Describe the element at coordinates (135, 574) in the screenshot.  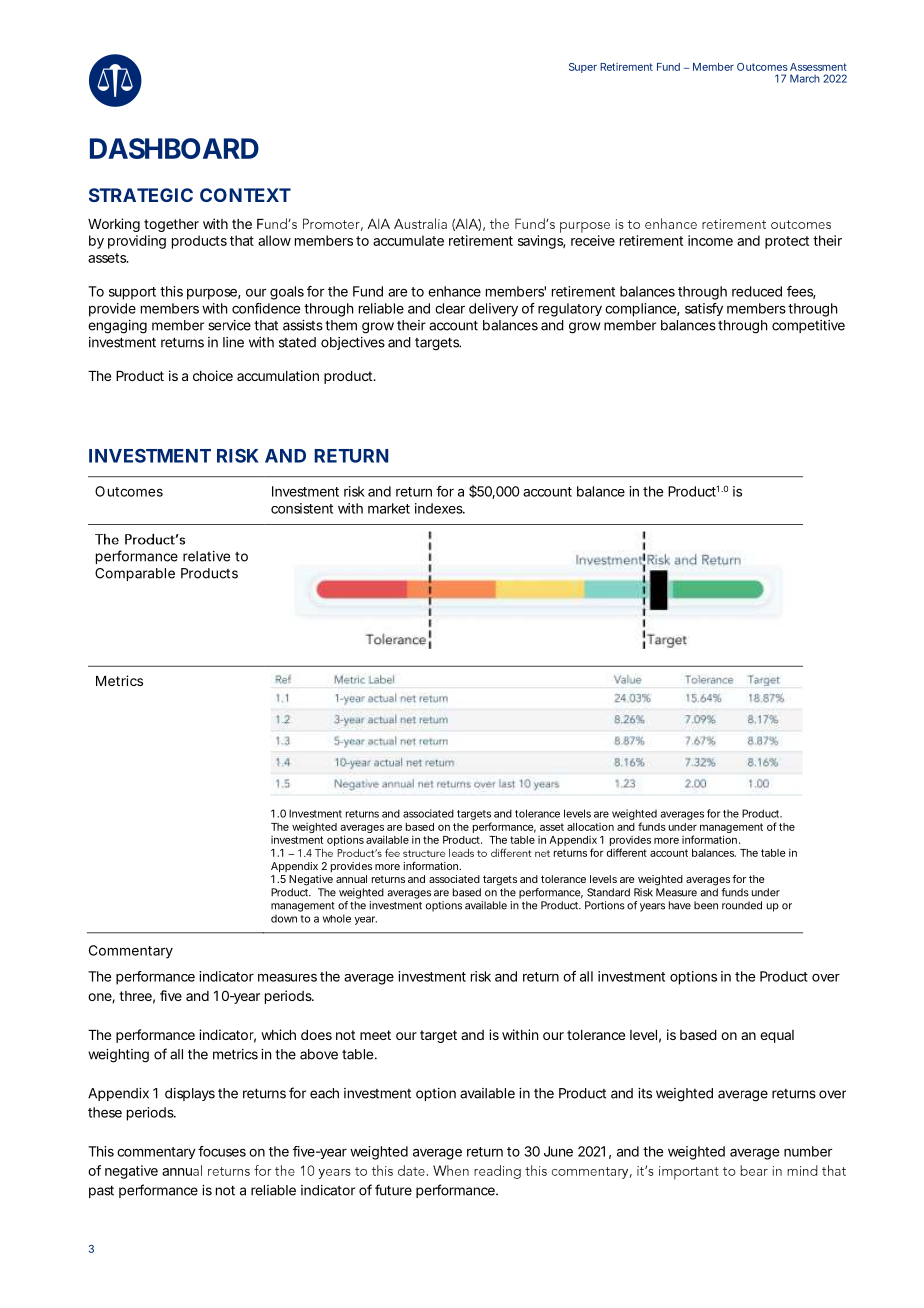
I see `Comparable` at that location.
